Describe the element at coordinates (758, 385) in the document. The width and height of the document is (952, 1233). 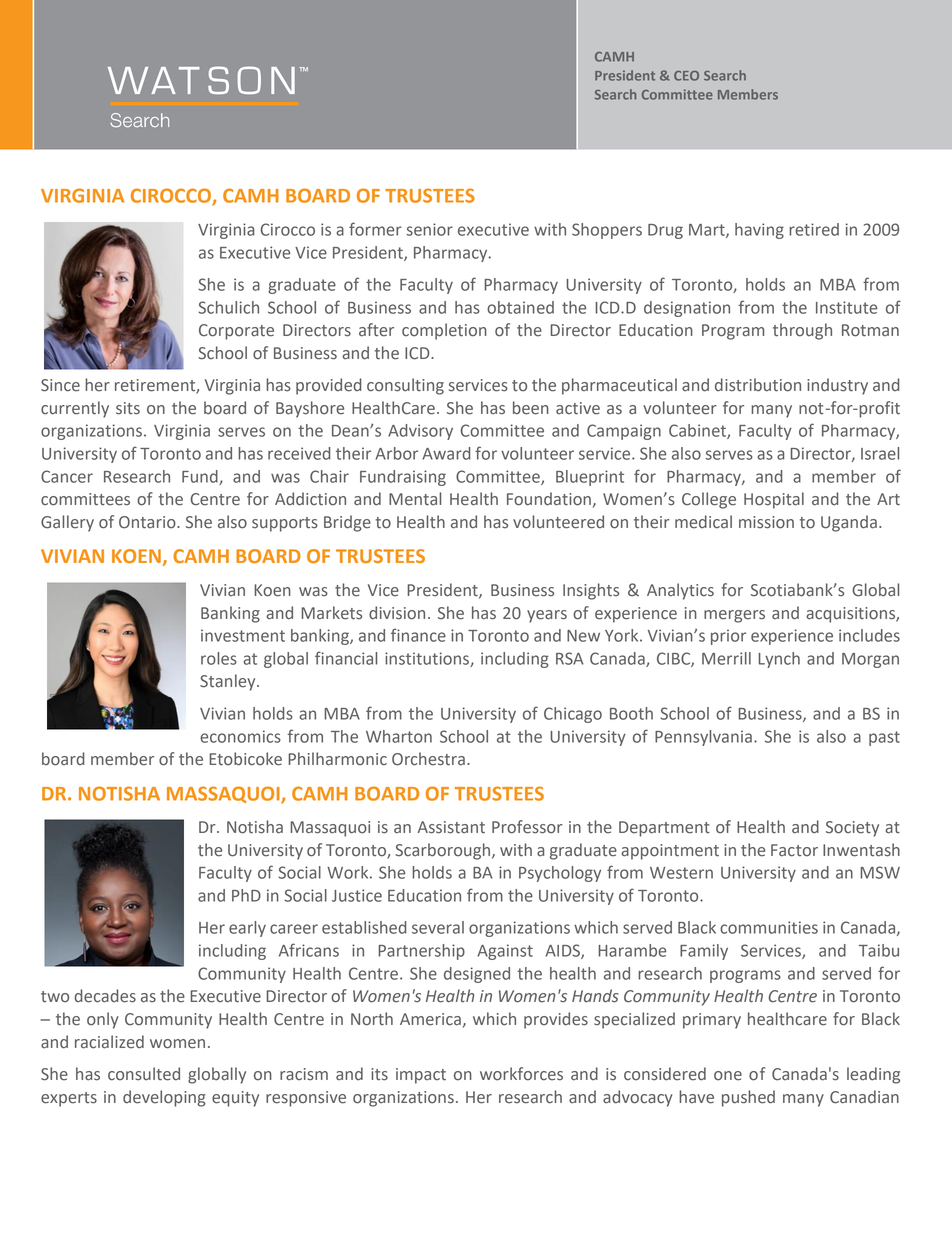
I see `distribution` at that location.
